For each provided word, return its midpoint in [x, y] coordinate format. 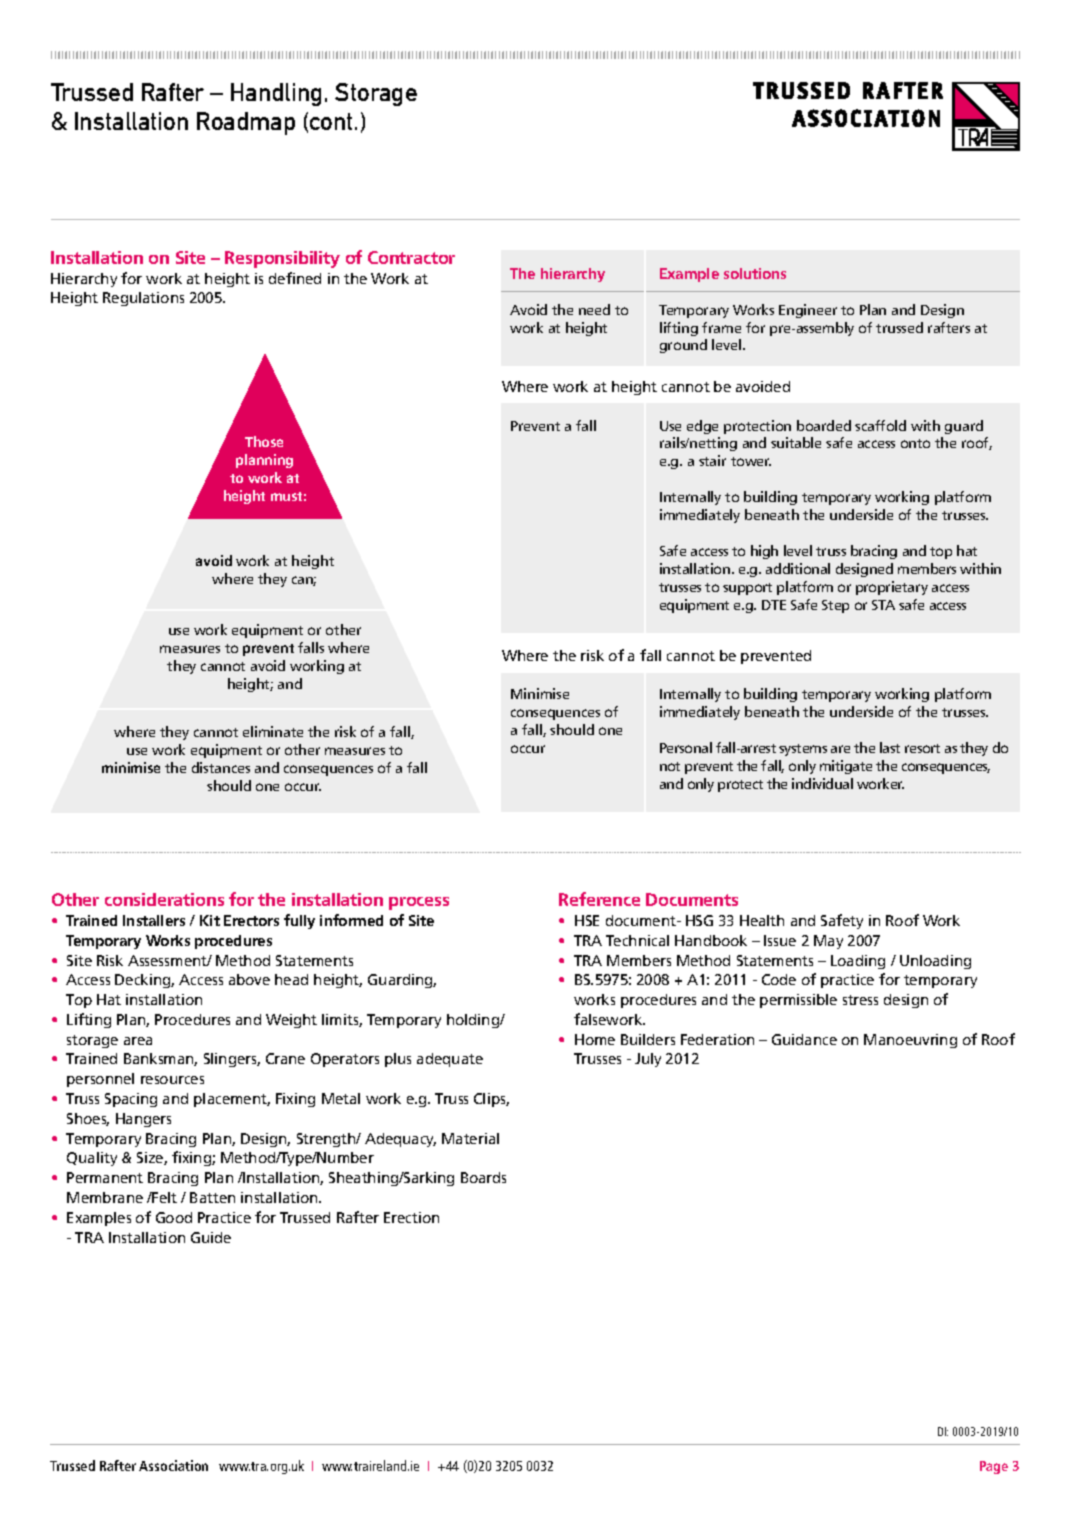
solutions [755, 273]
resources [172, 1080]
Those [264, 441]
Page [994, 1467]
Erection [411, 1217]
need [594, 309]
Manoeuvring [910, 1041]
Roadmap [246, 123]
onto [915, 443]
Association [173, 1465]
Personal [686, 747]
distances [221, 767]
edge [702, 427]
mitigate [846, 767]
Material [470, 1138]
